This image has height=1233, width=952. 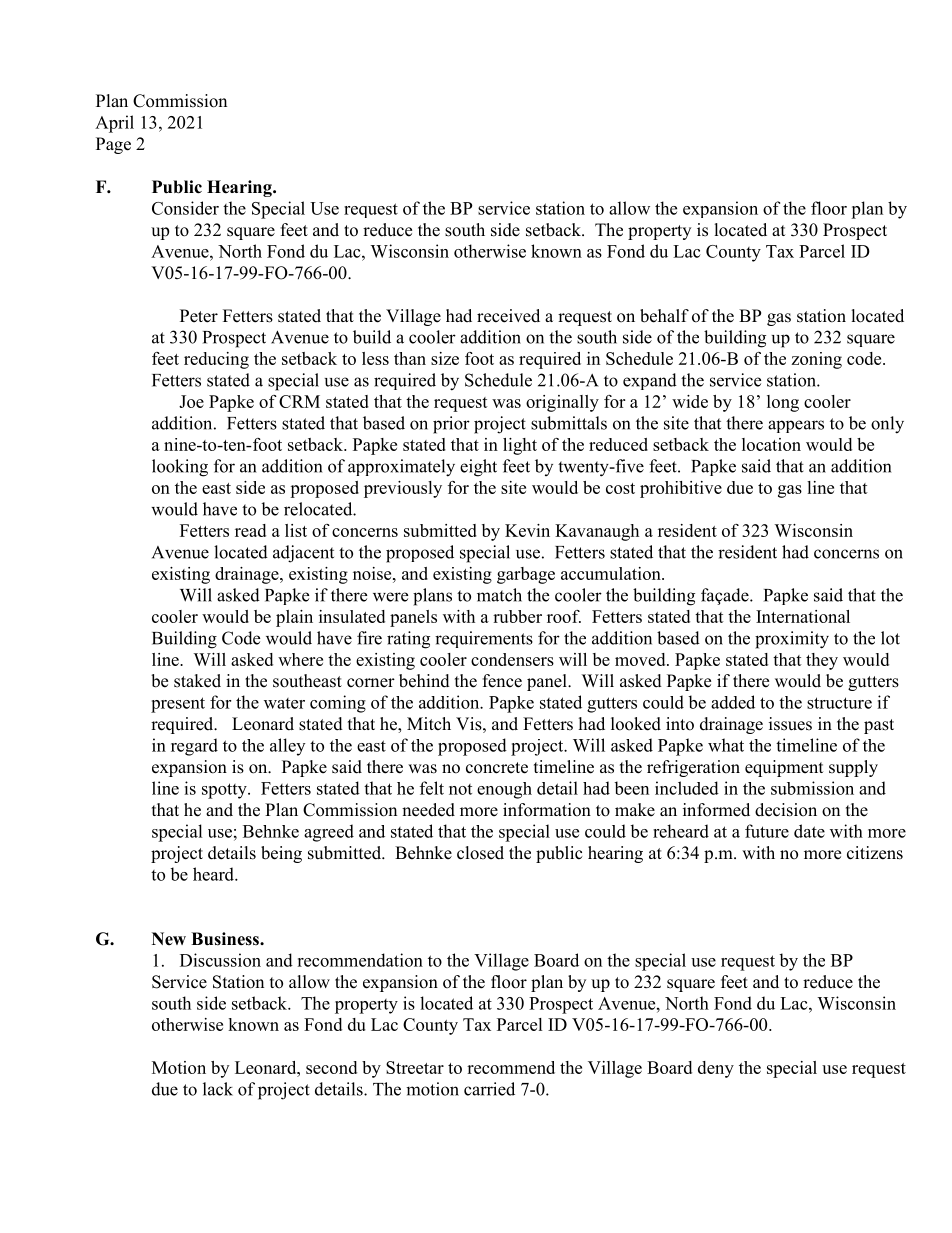 I want to click on plain, so click(x=294, y=618).
